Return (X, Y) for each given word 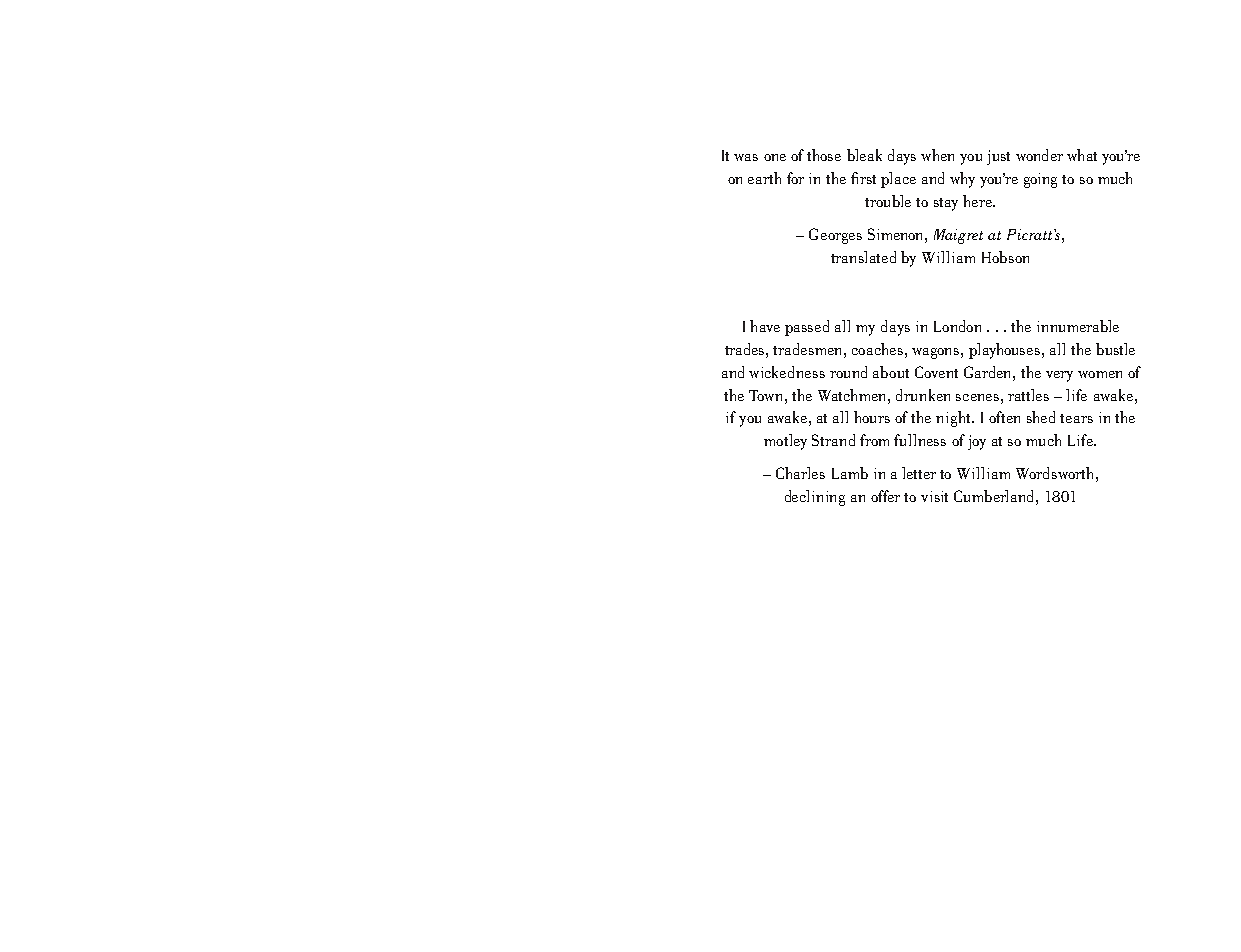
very (1059, 376)
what (1082, 155)
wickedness (787, 372)
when (937, 155)
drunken (923, 395)
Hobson (1005, 257)
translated (863, 257)
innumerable (1078, 326)
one (775, 157)
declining (815, 498)
